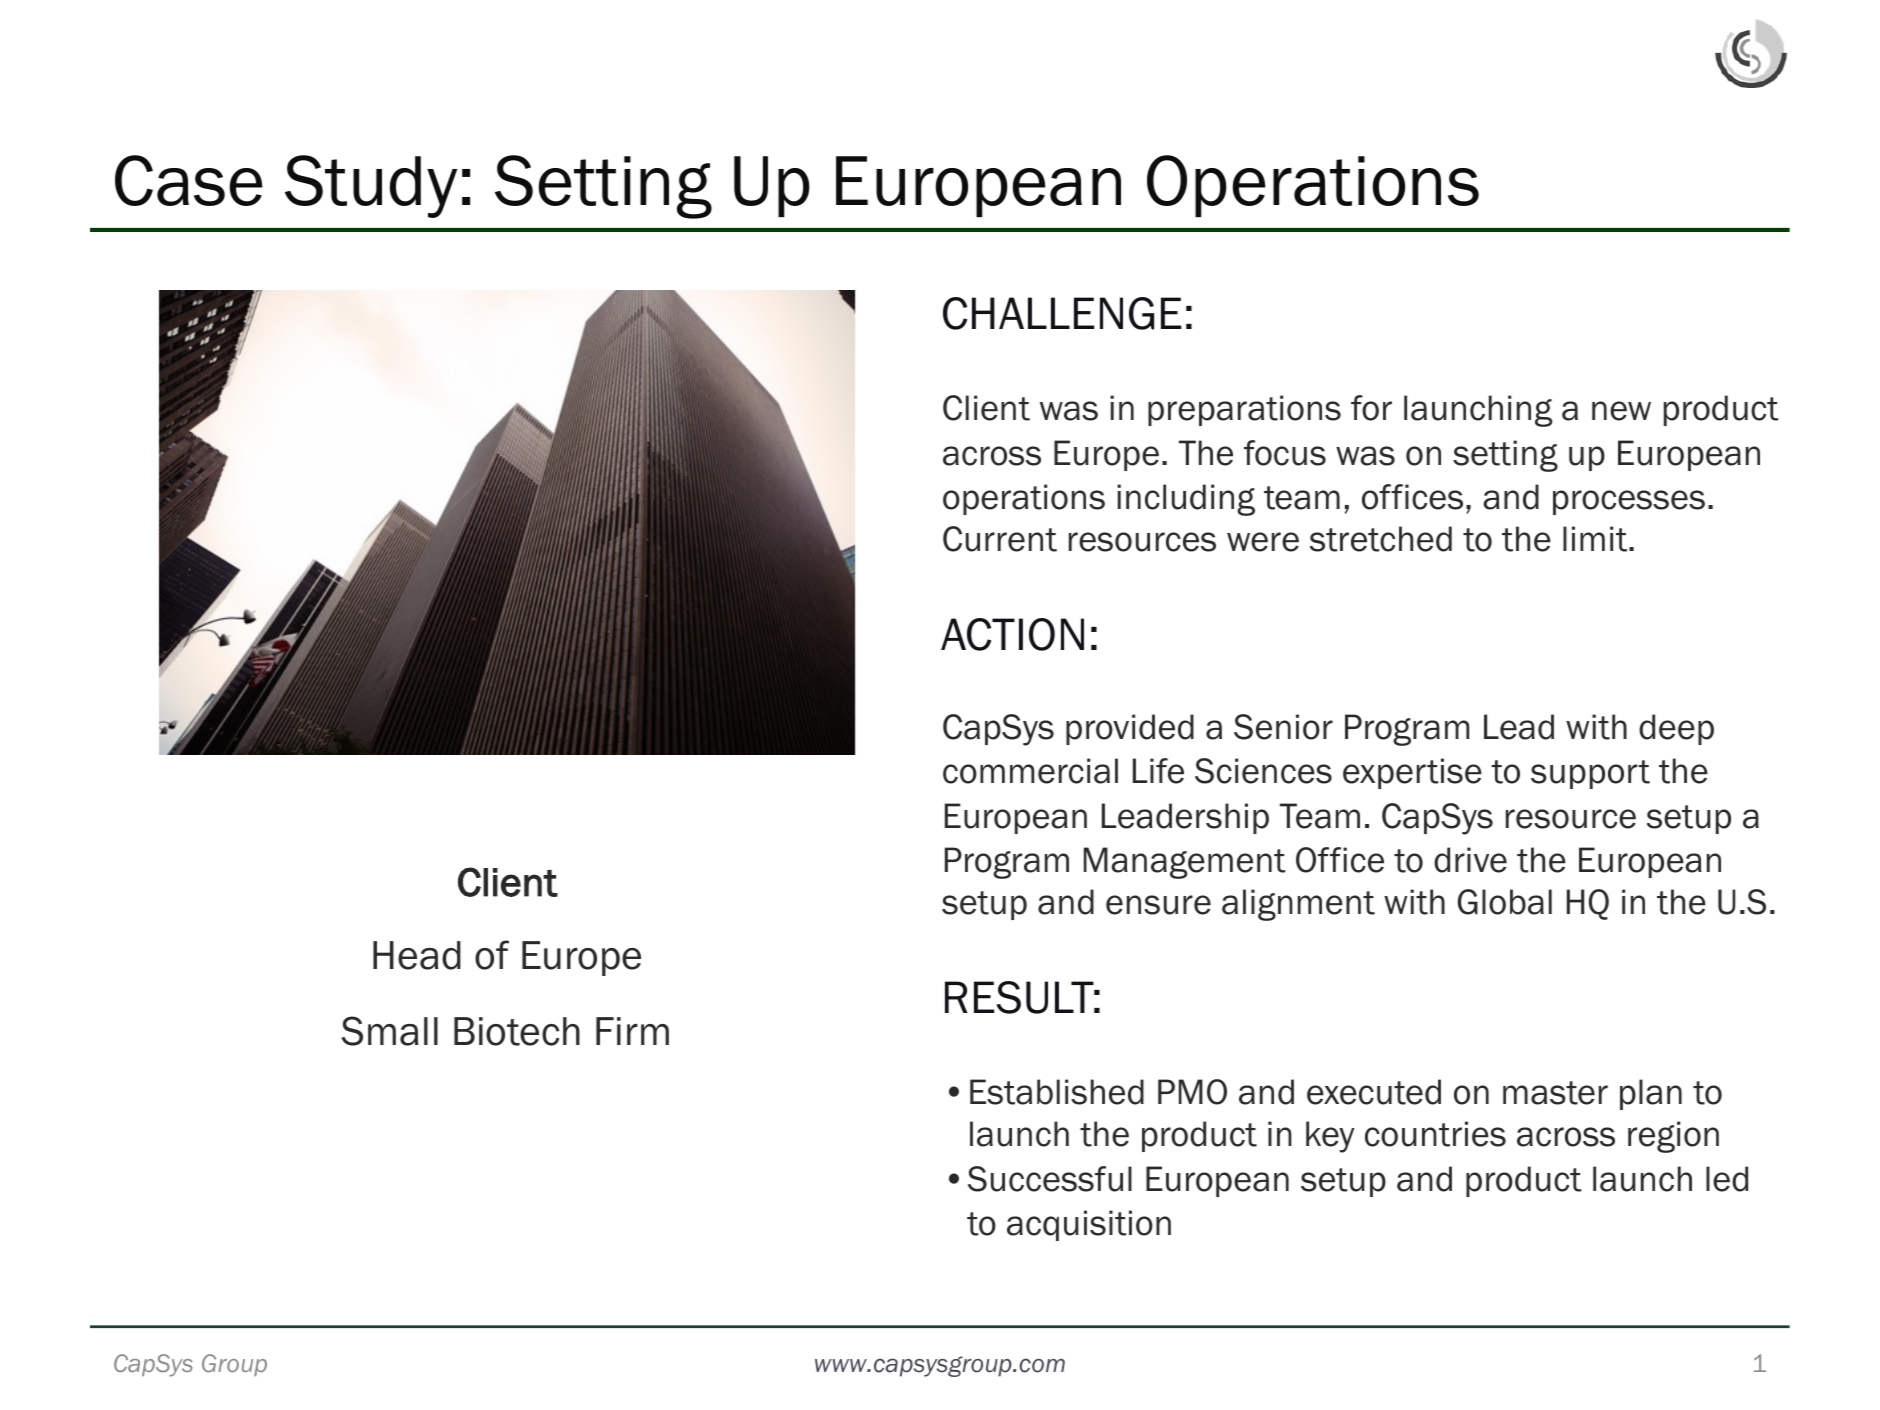  Describe the element at coordinates (1130, 729) in the screenshot. I see `provided` at that location.
